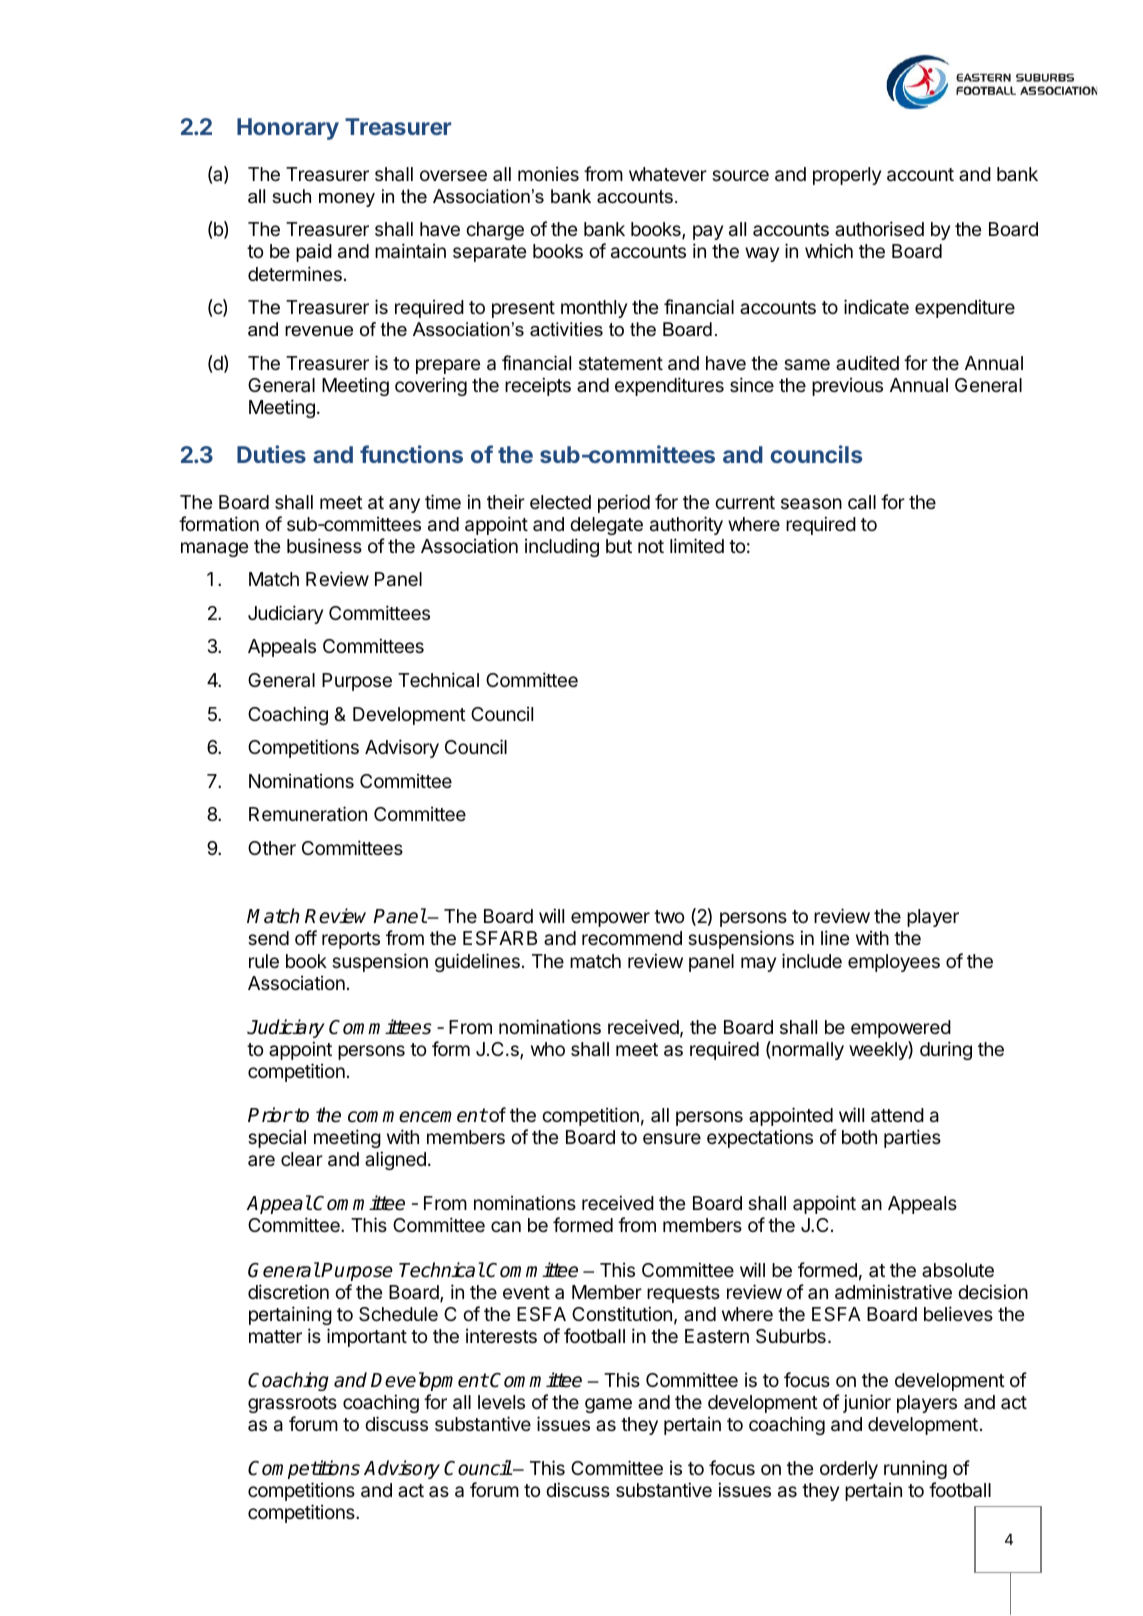 The image size is (1143, 1616). I want to click on call, so click(862, 502).
